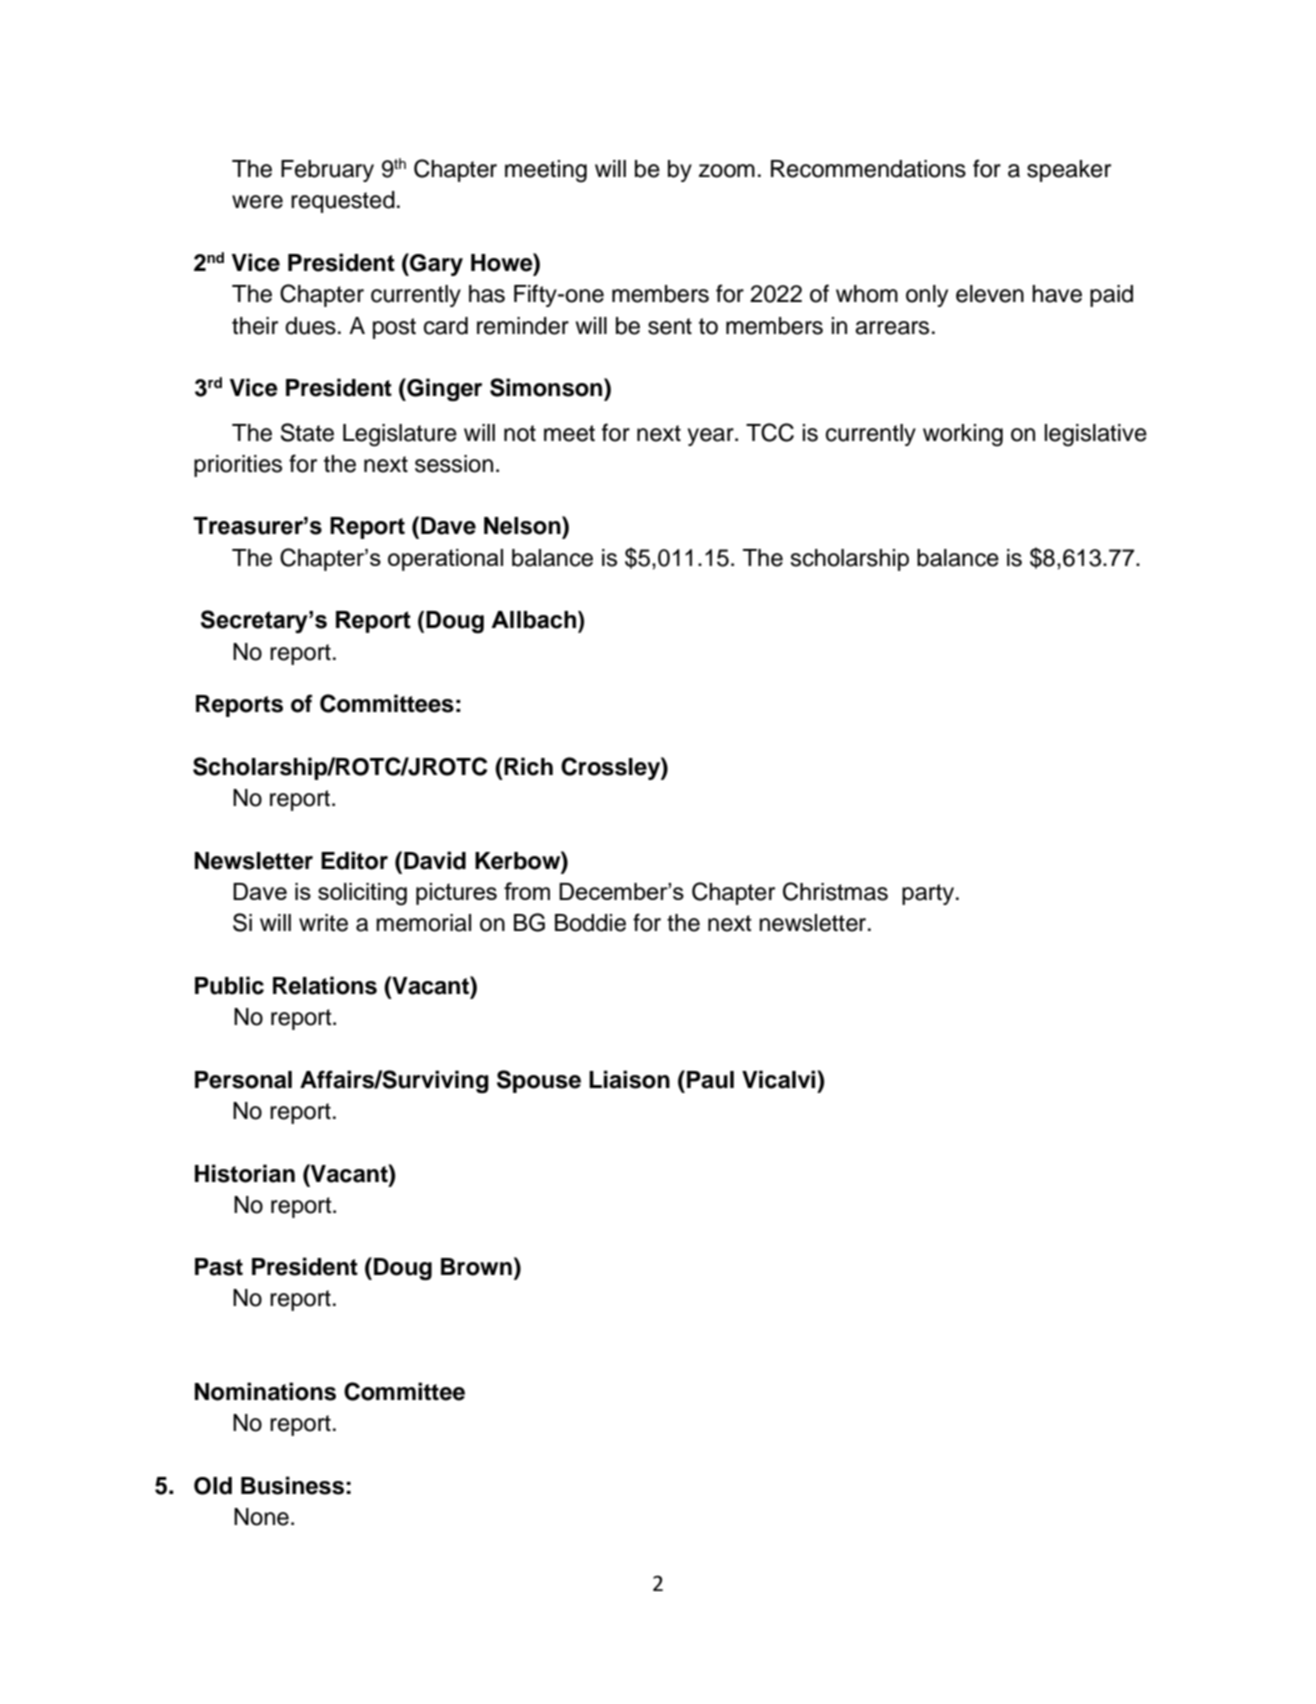  What do you see at coordinates (928, 894) in the screenshot?
I see `party` at bounding box center [928, 894].
